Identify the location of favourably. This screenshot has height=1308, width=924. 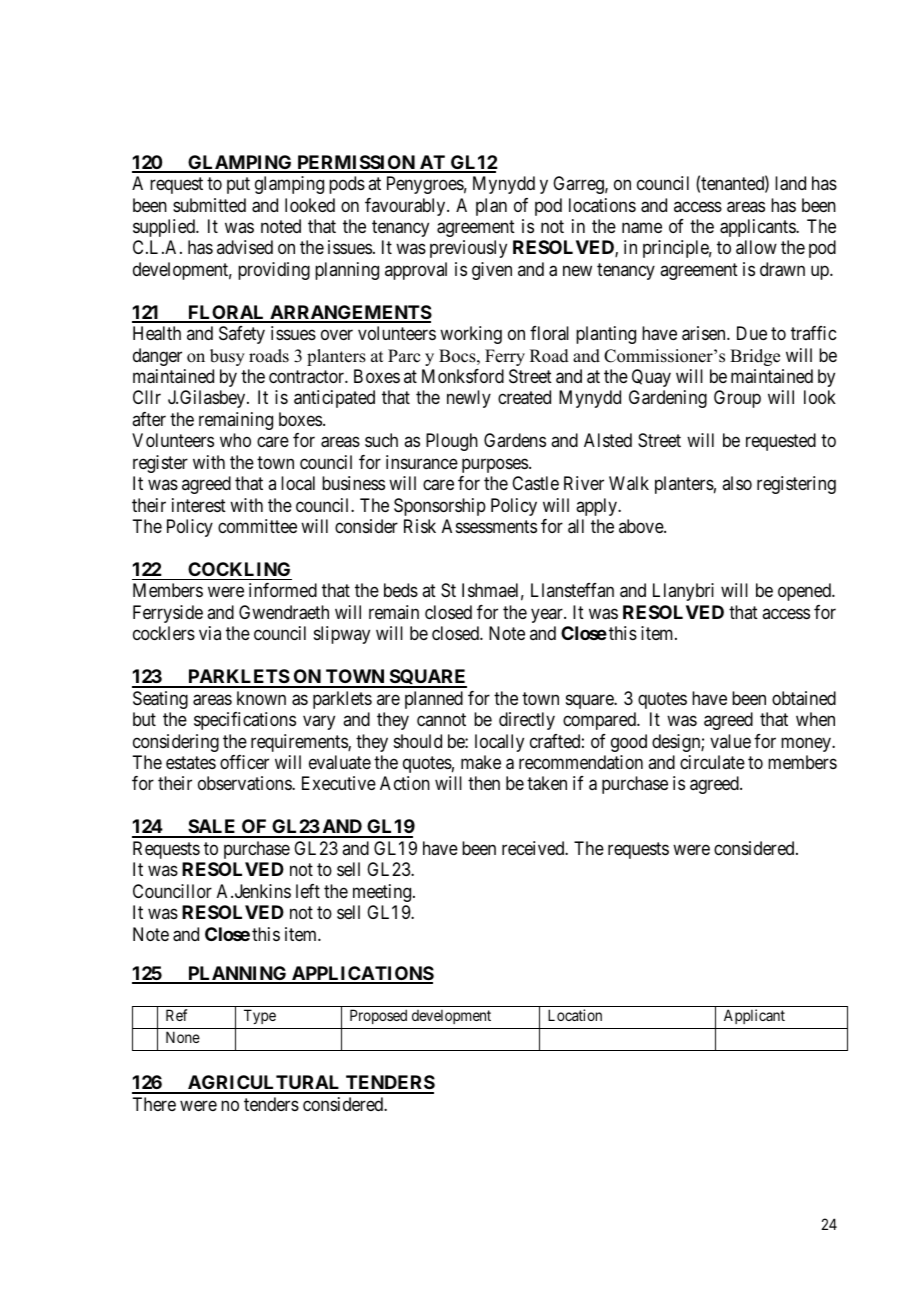
(406, 207).
